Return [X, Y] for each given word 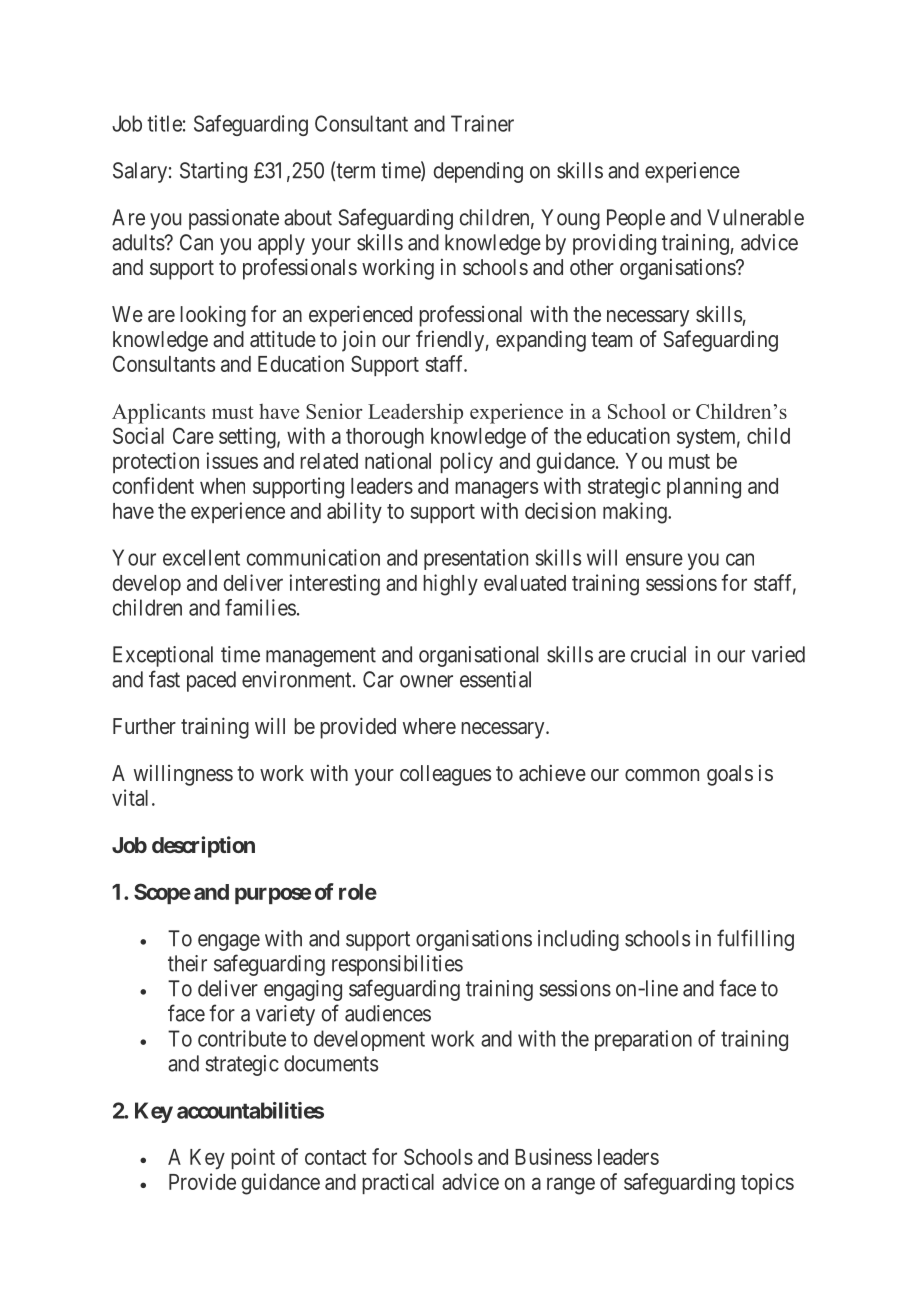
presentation [476, 559]
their [187, 963]
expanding [541, 341]
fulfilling [755, 940]
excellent [201, 557]
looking [213, 316]
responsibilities [397, 965]
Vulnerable [755, 217]
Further [144, 726]
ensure [654, 559]
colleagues [445, 775]
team [611, 340]
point [253, 1158]
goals [730, 775]
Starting [213, 172]
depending [478, 172]
